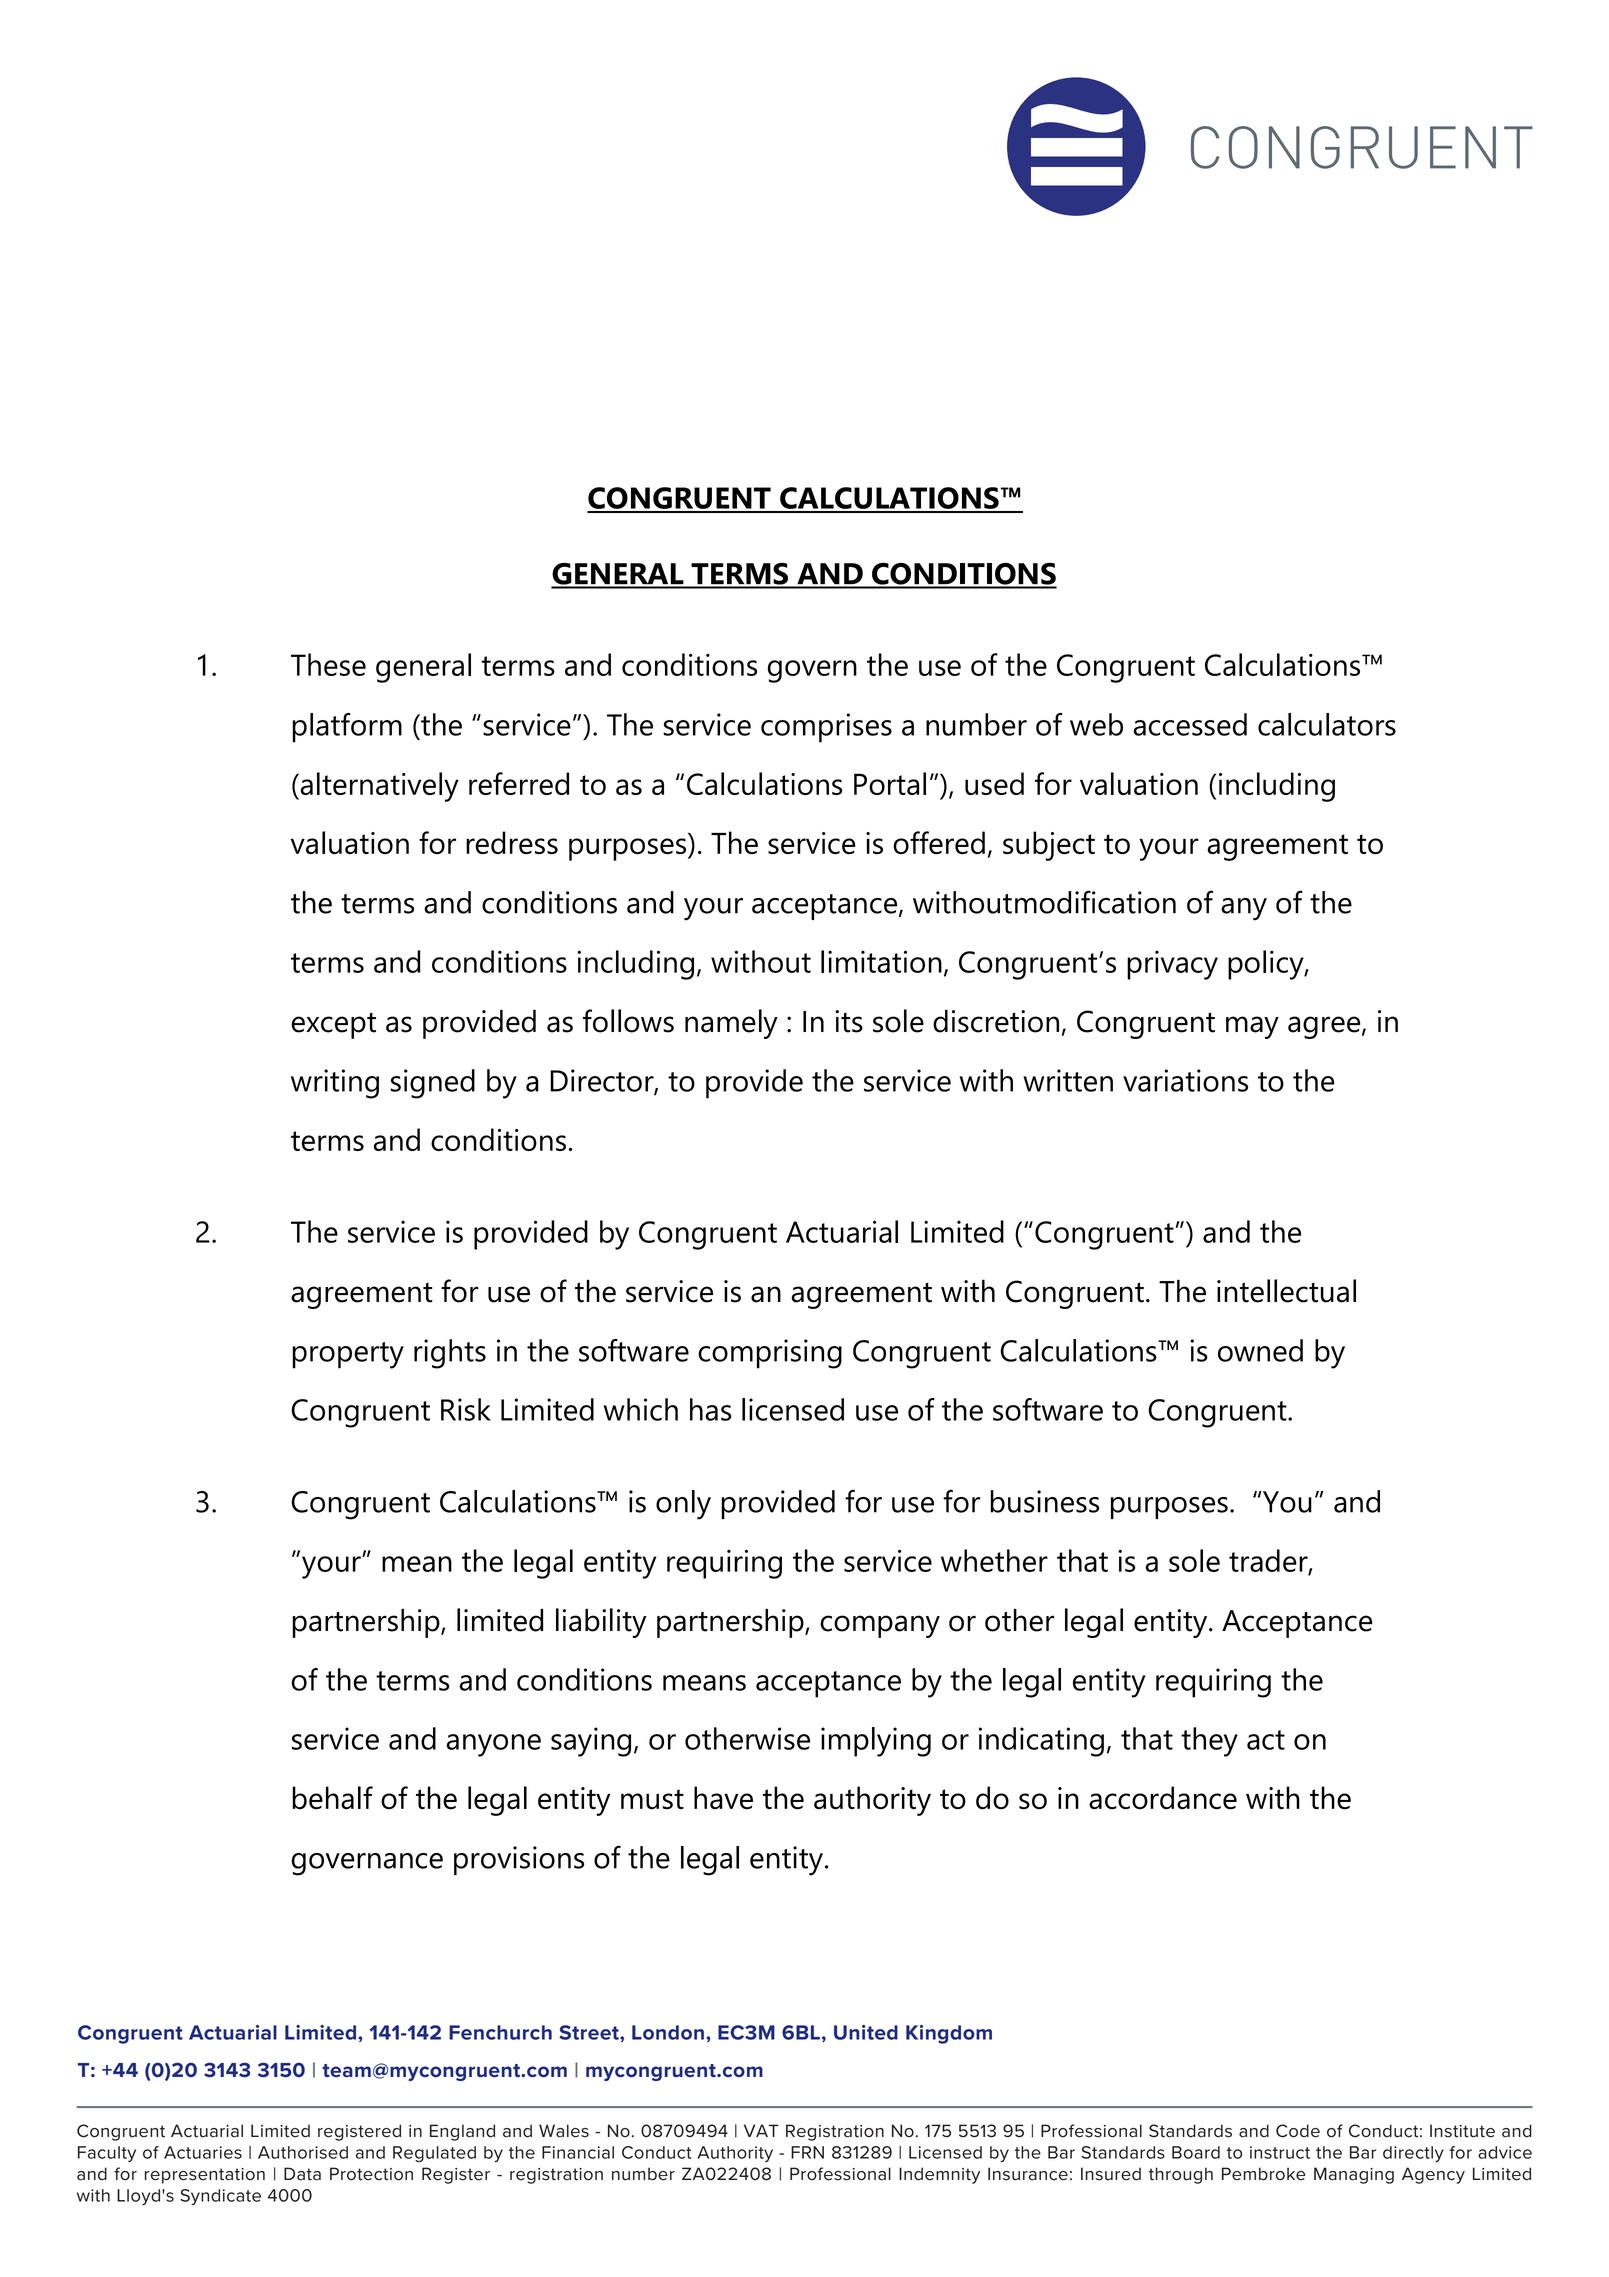 The height and width of the document is (2277, 1609). I want to click on comprises, so click(826, 728).
